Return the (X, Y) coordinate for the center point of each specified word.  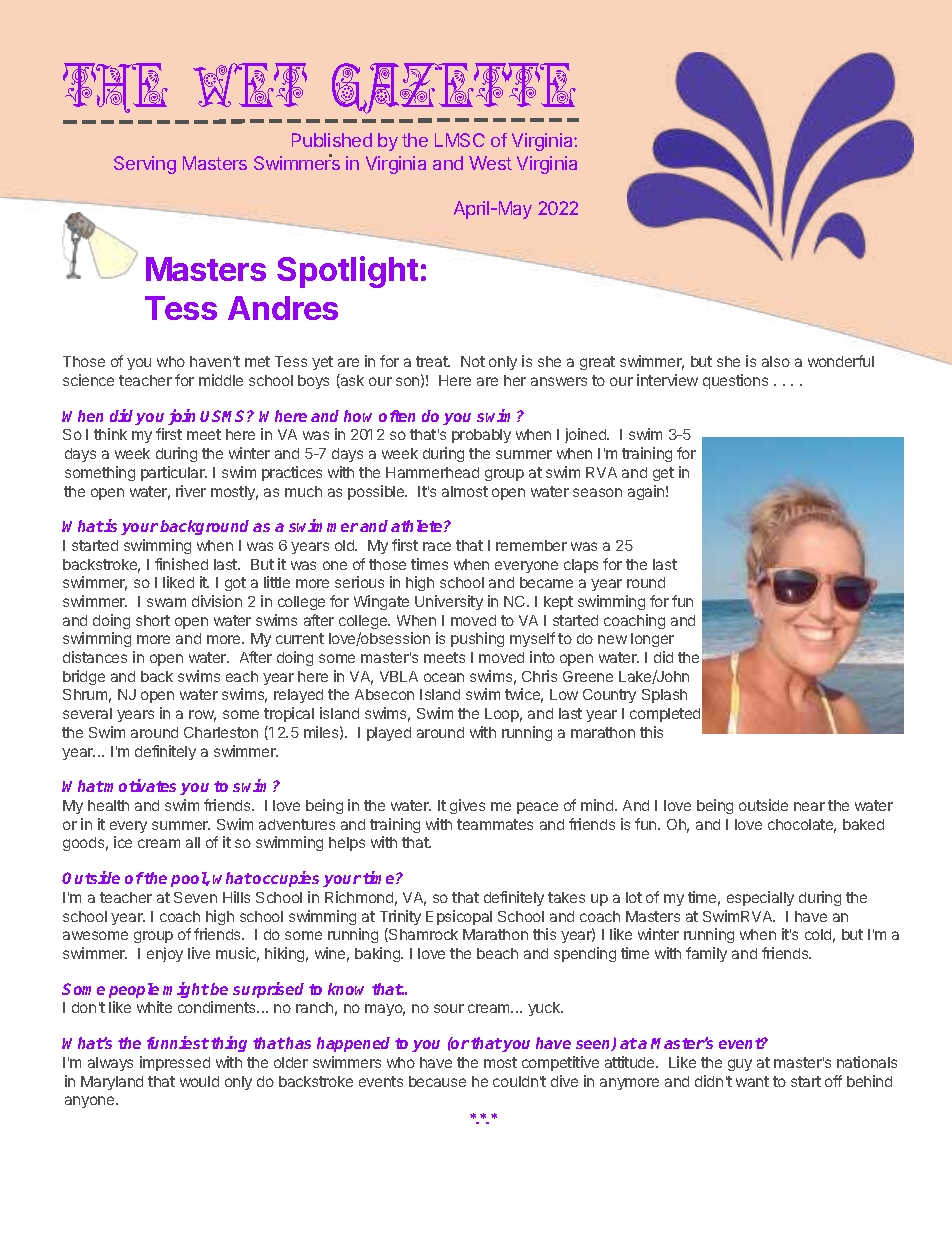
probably (481, 436)
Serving (145, 165)
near (809, 806)
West (490, 163)
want (752, 1081)
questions (735, 381)
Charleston (221, 732)
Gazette (454, 88)
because (437, 1081)
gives (467, 806)
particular (174, 473)
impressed (175, 1063)
